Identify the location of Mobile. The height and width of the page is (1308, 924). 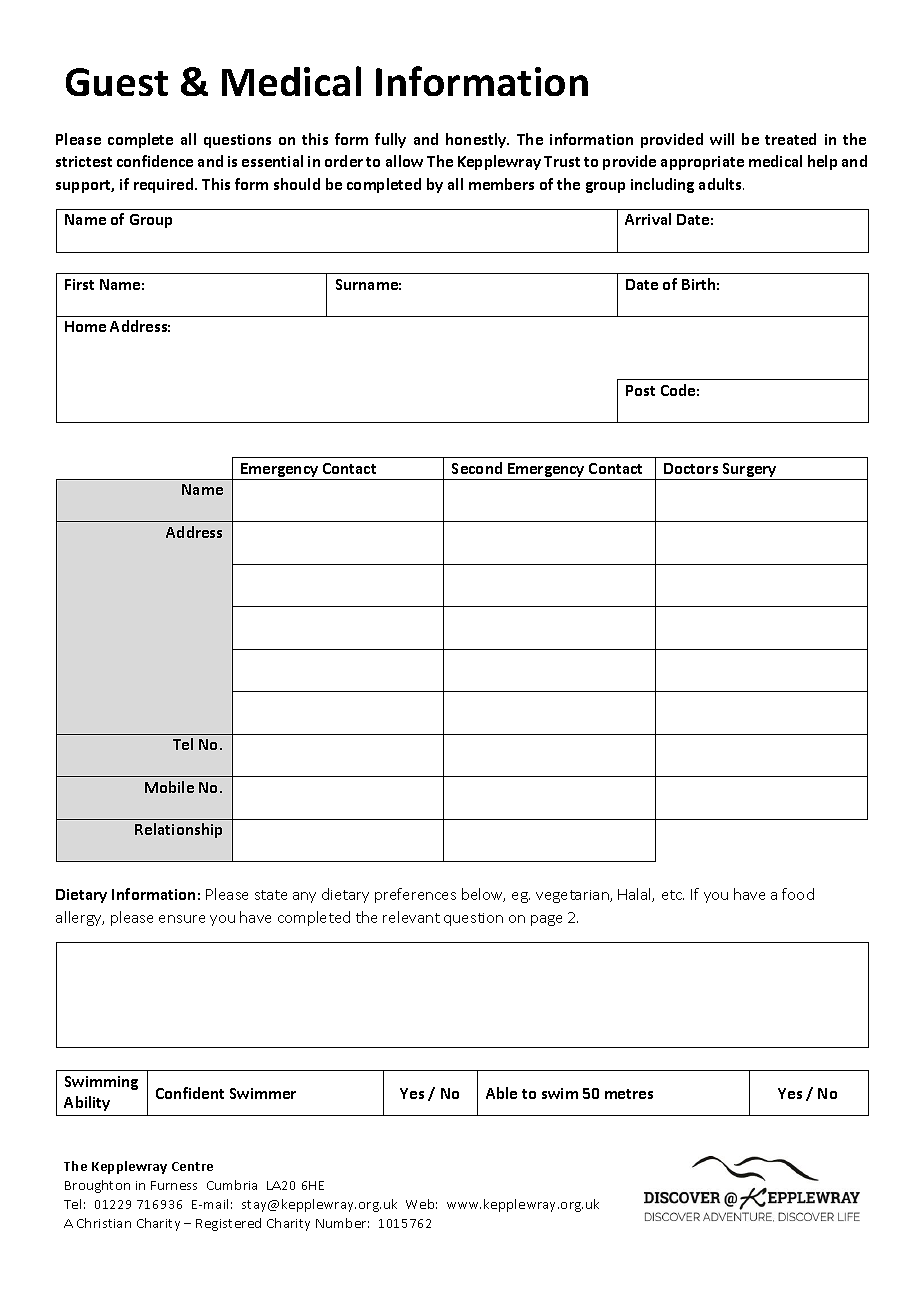
(169, 787).
